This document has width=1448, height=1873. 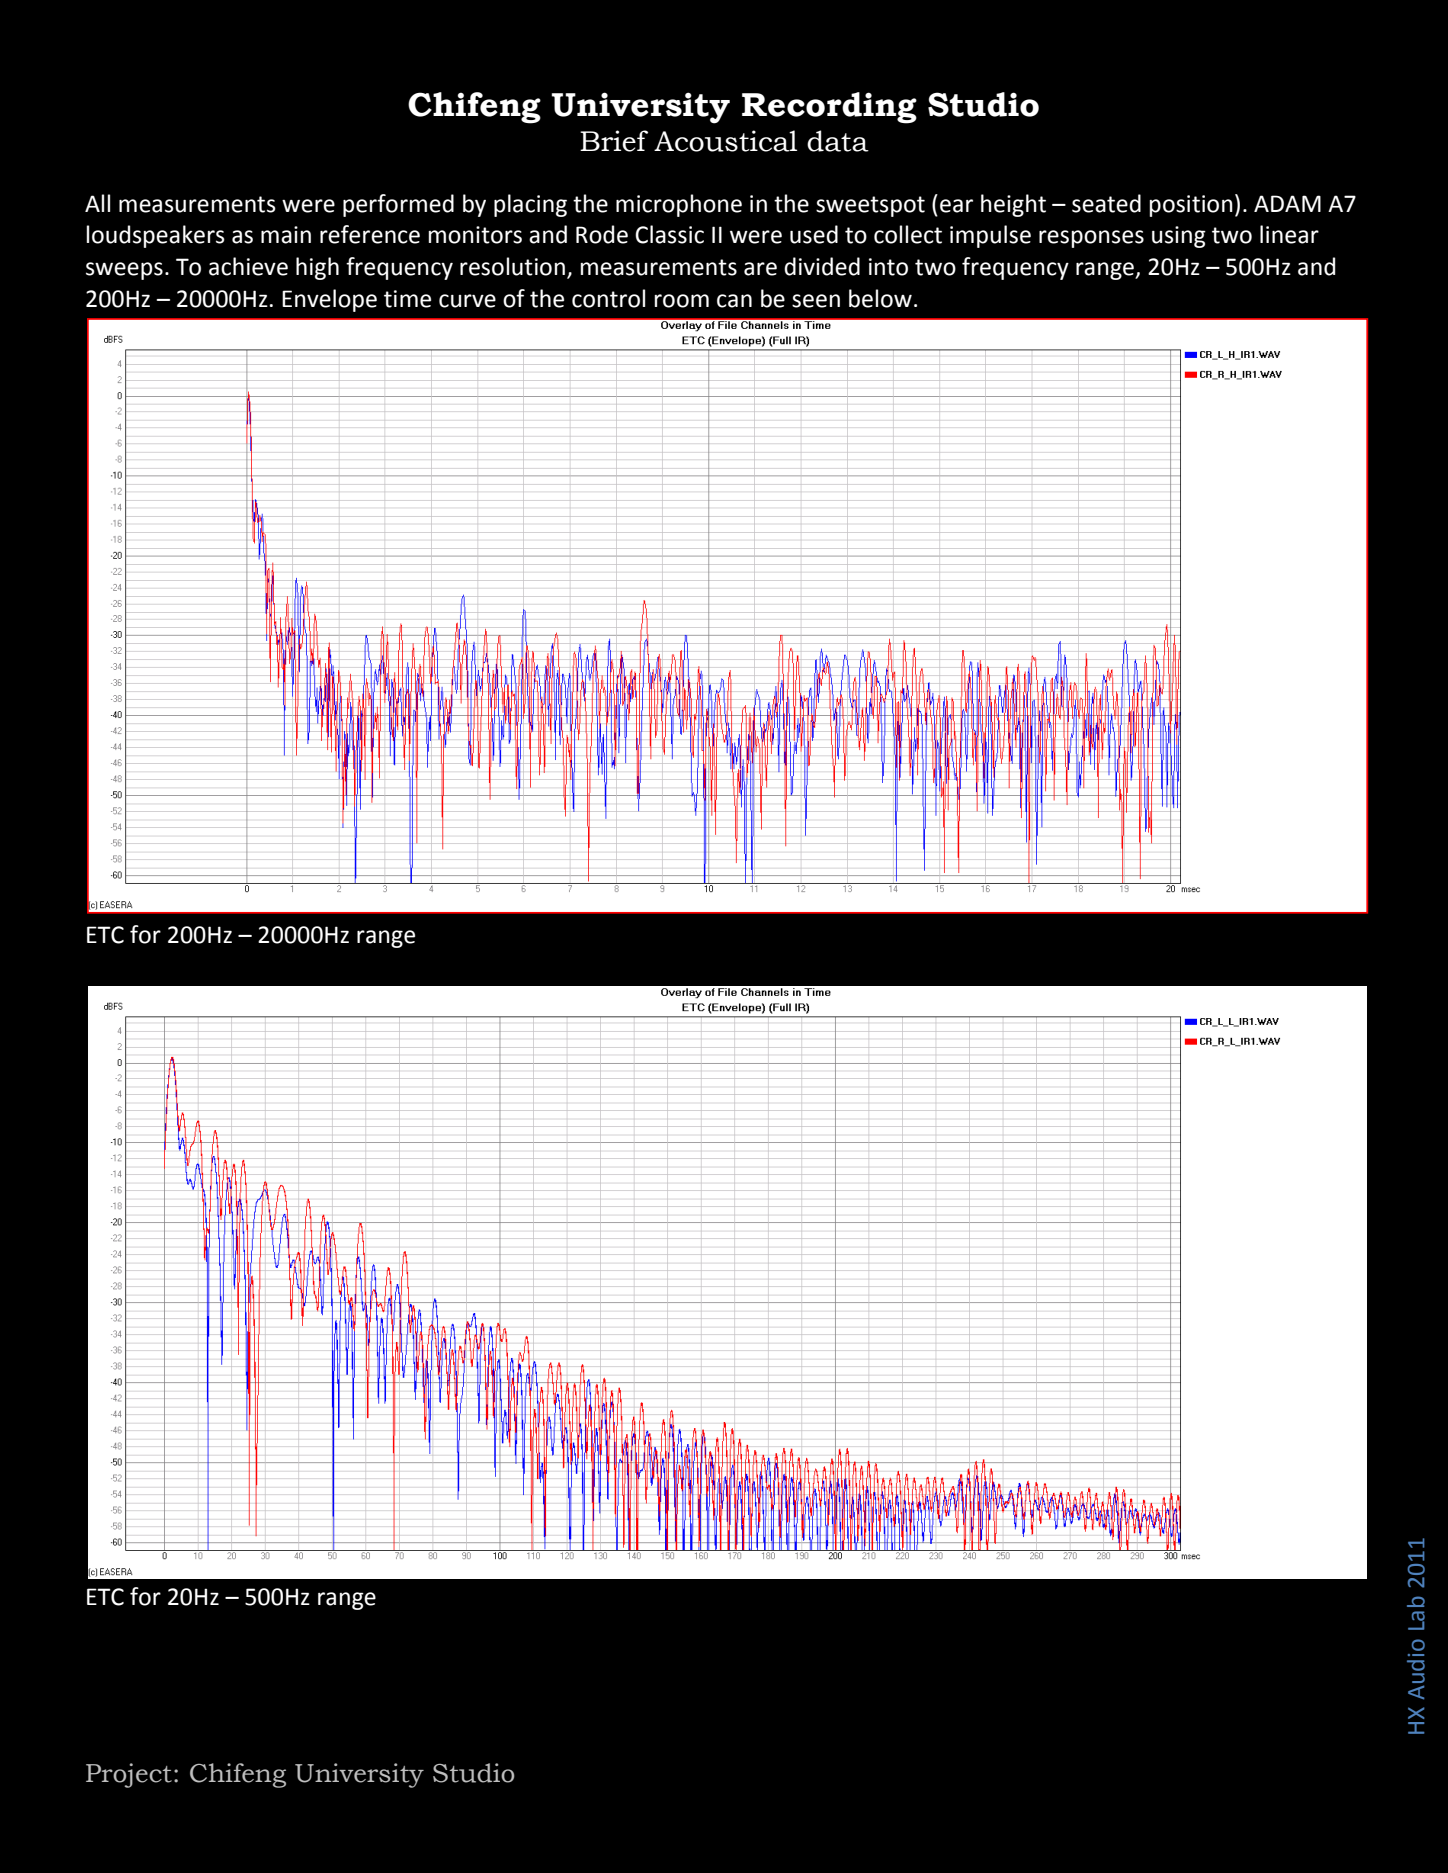 What do you see at coordinates (129, 1775) in the document?
I see `Project` at bounding box center [129, 1775].
